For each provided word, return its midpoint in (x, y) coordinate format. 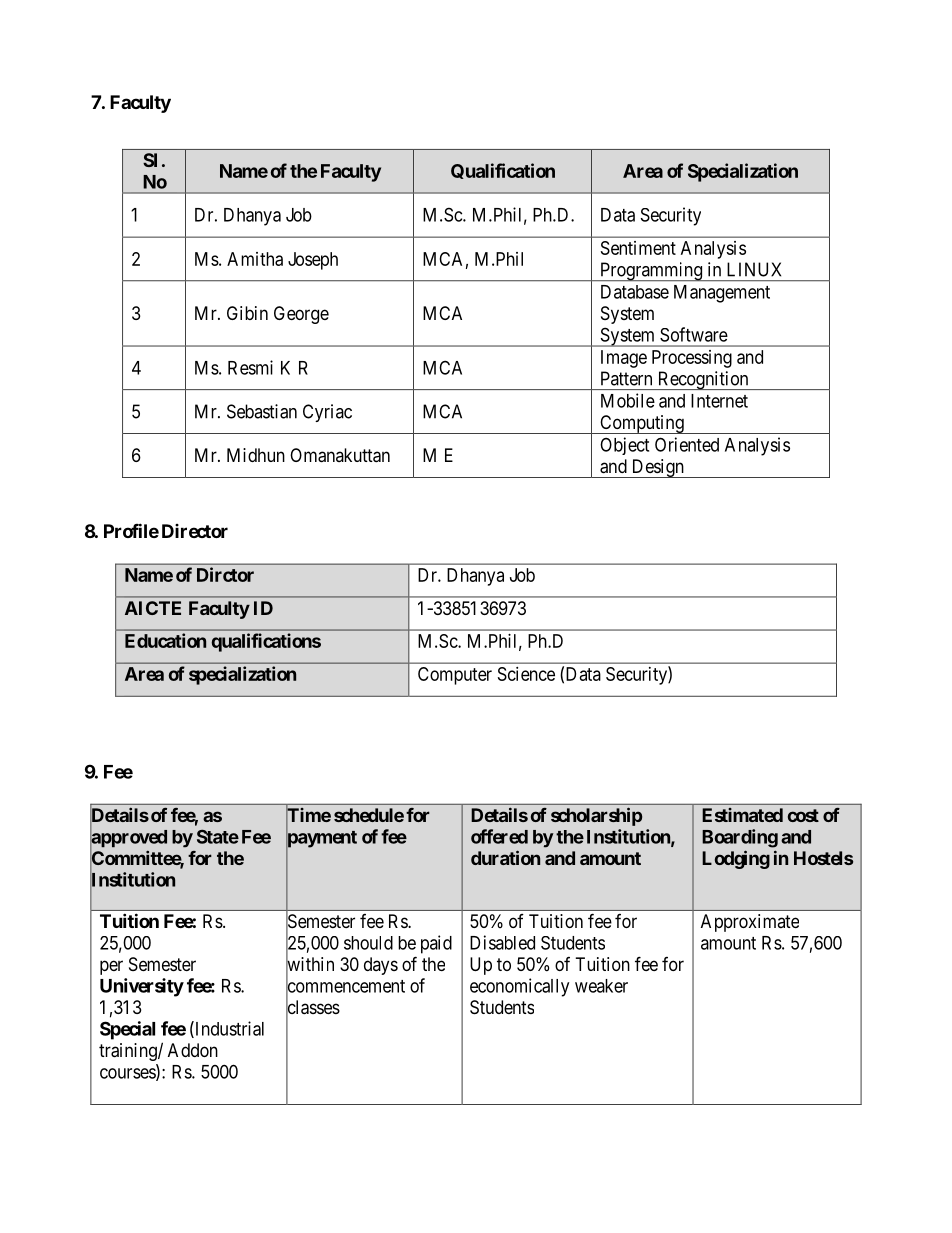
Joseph (313, 261)
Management (722, 294)
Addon (193, 1050)
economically (519, 987)
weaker (601, 986)
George (301, 315)
